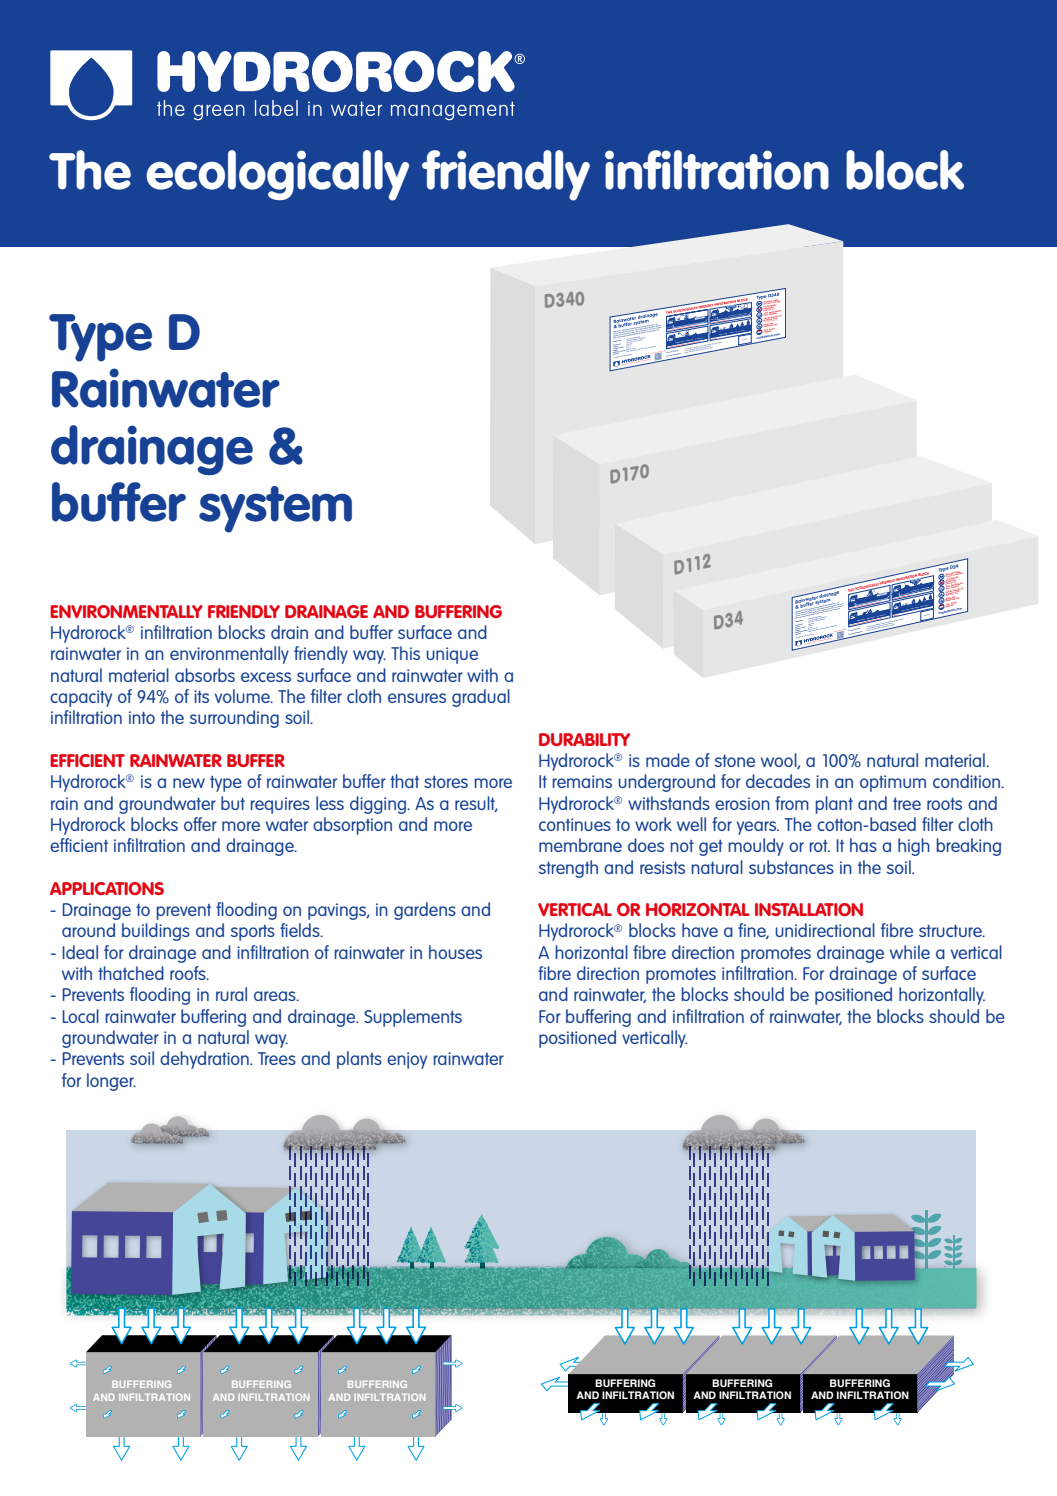 The image size is (1057, 1496). Describe the element at coordinates (582, 781) in the document. I see `remains` at that location.
